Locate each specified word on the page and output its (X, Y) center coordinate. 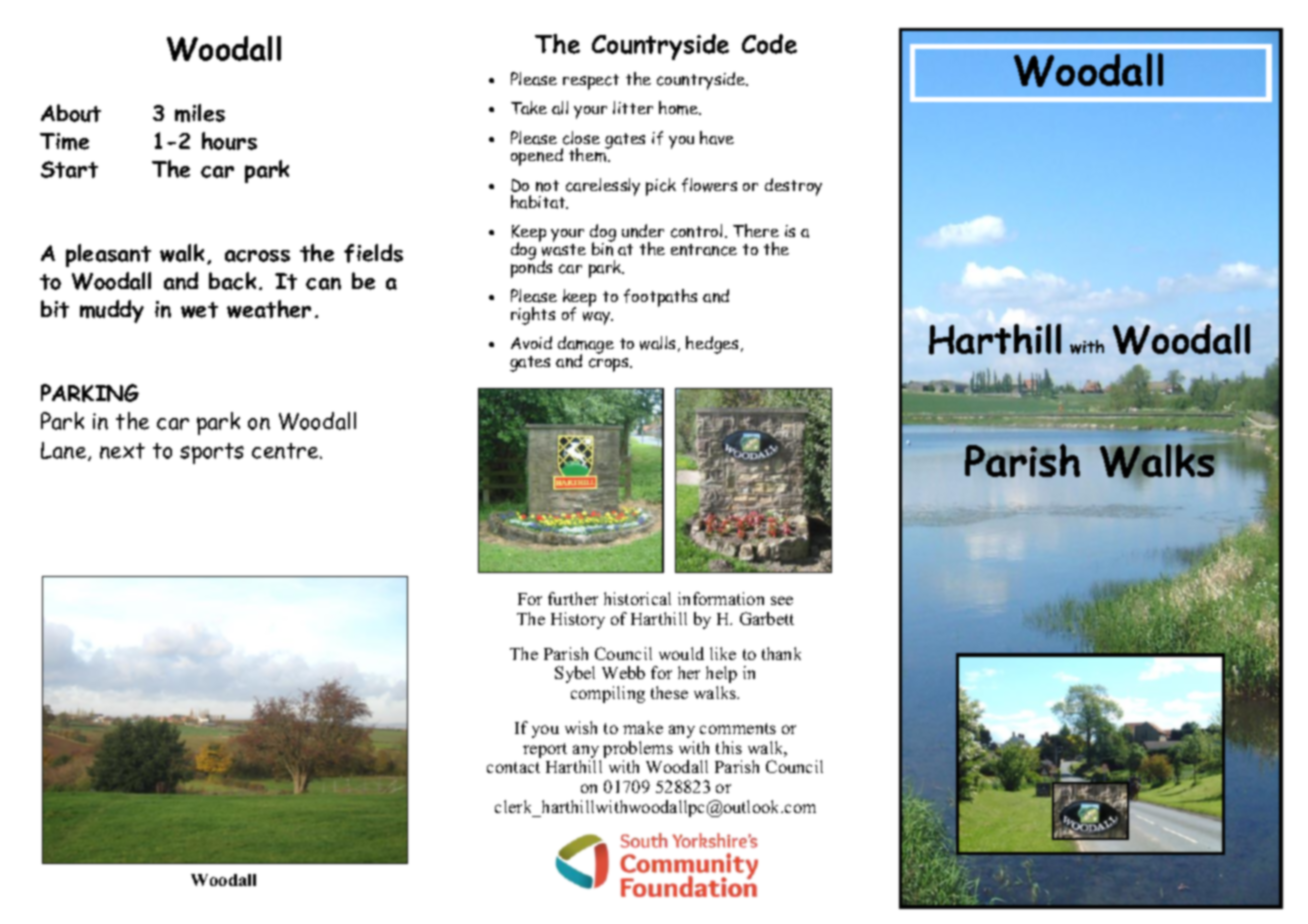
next (122, 451)
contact (513, 767)
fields (373, 253)
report (545, 750)
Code (769, 44)
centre (286, 451)
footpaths (660, 298)
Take (529, 108)
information (721, 598)
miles (200, 113)
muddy (112, 311)
